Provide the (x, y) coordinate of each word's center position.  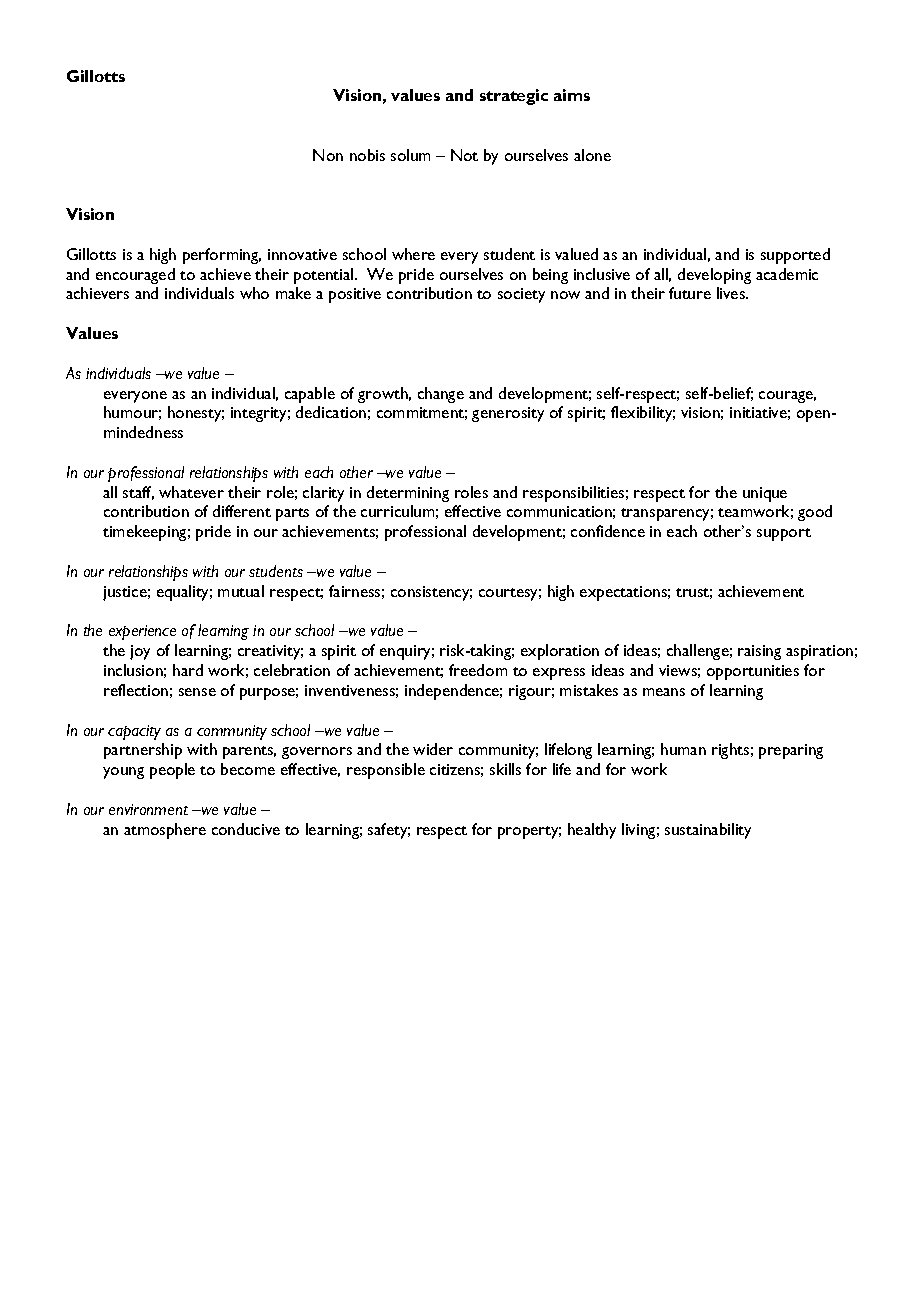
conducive (246, 829)
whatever (191, 492)
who (254, 293)
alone (592, 155)
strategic (514, 97)
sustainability (708, 831)
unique (765, 494)
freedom (478, 670)
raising (759, 652)
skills (505, 769)
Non (328, 155)
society (521, 295)
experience (142, 632)
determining (408, 494)
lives (732, 293)
